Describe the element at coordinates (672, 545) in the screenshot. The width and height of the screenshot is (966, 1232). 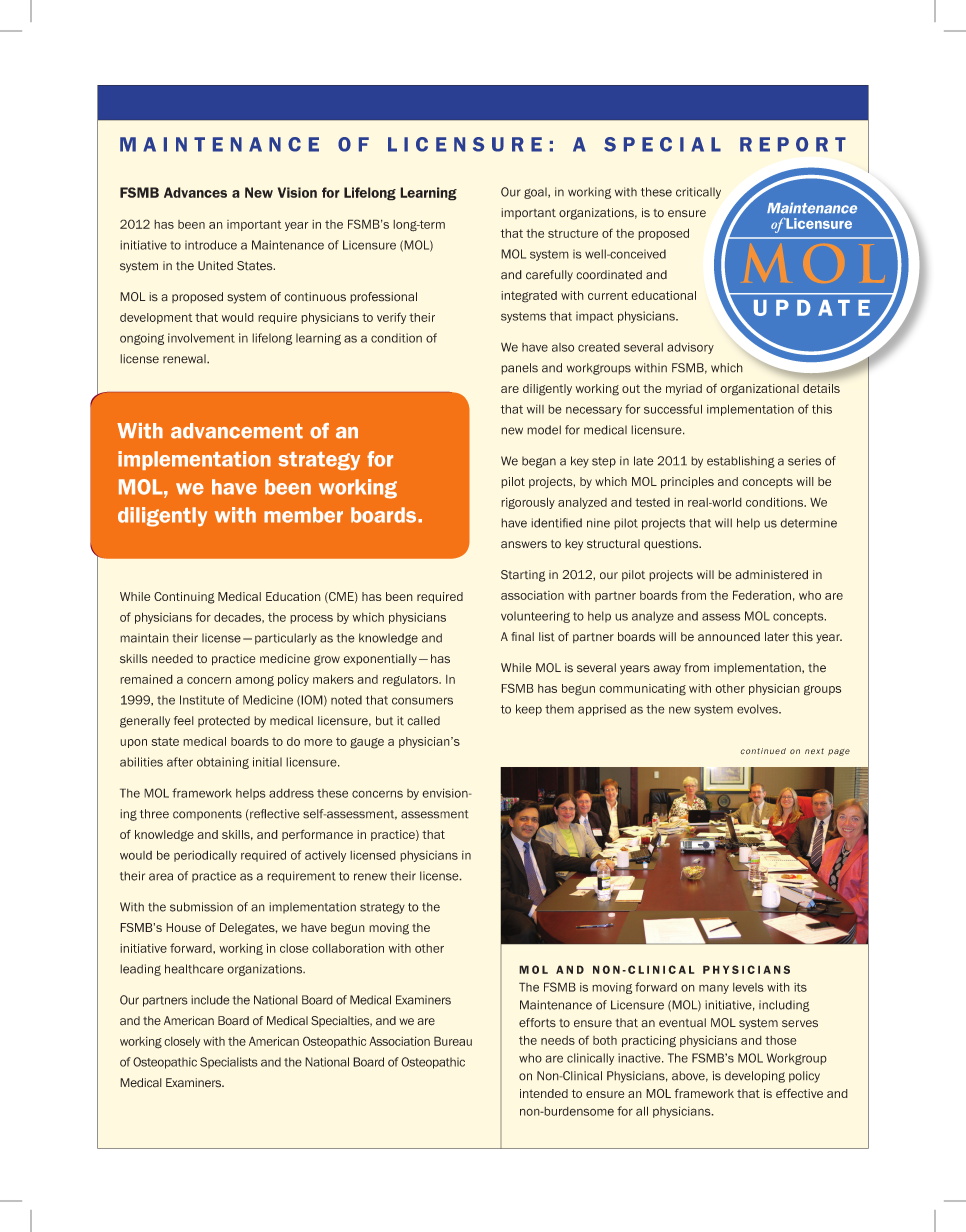
I see `questions` at that location.
